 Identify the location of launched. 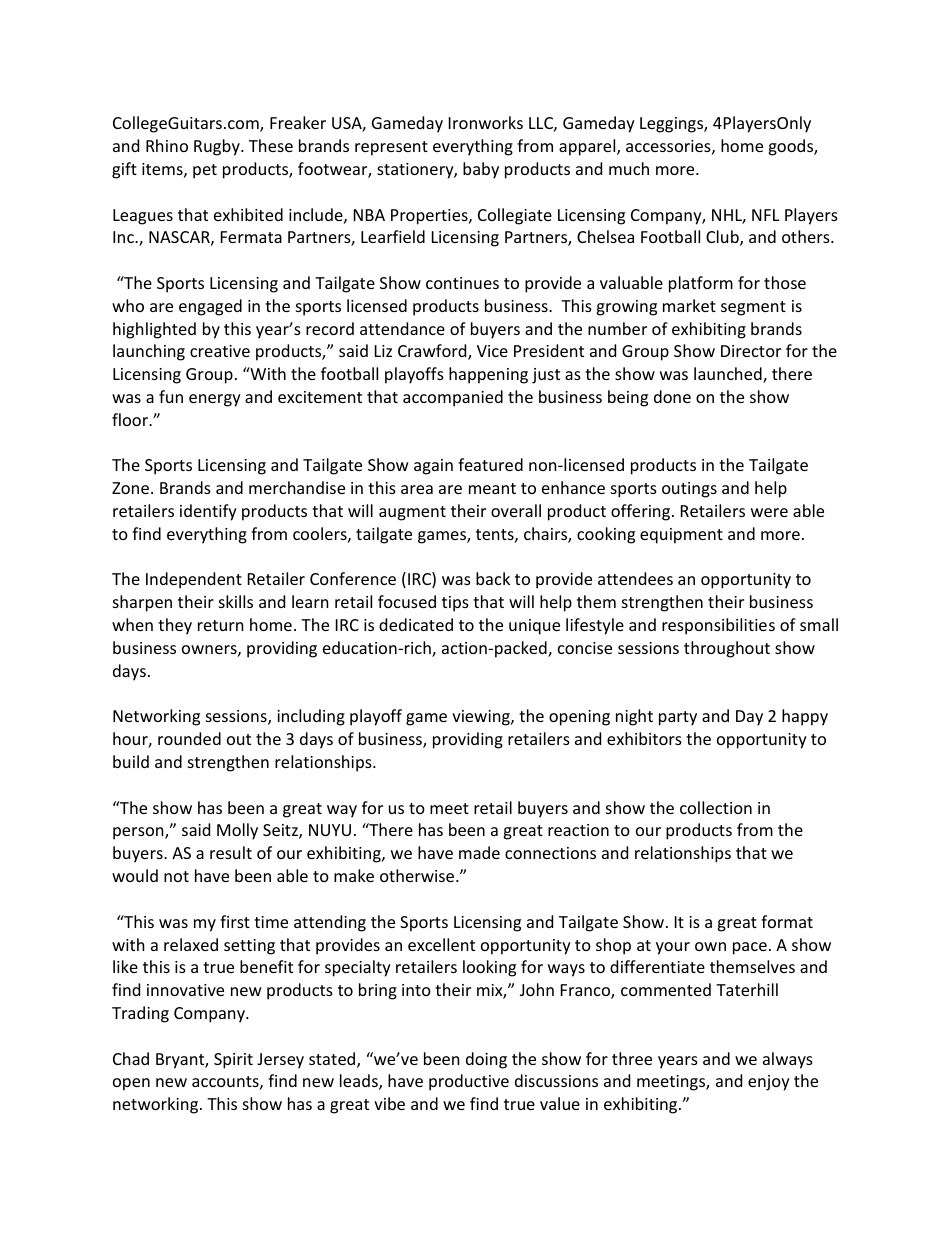
(729, 375).
